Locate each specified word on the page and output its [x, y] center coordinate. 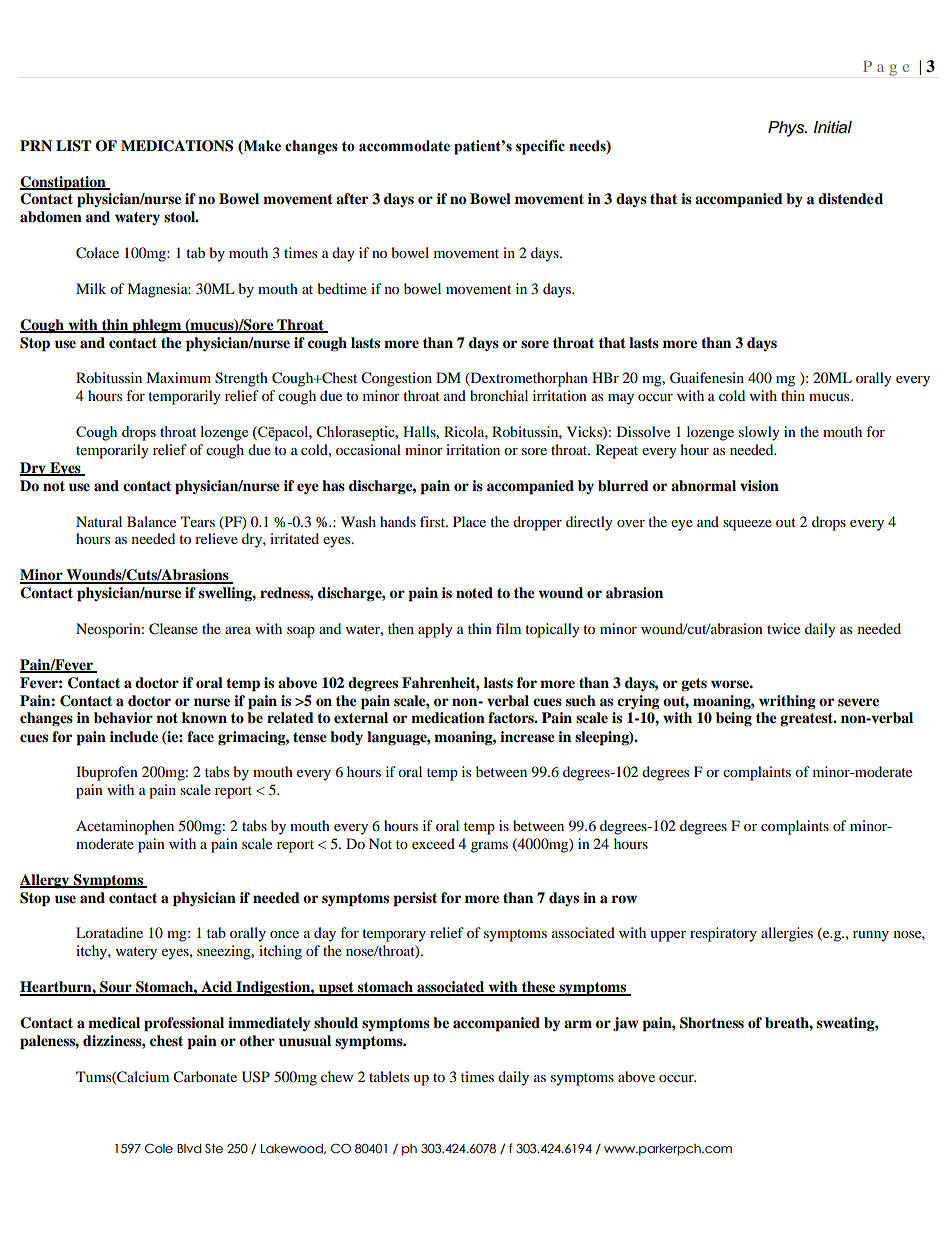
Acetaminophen [125, 827]
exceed [433, 843]
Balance [151, 521]
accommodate [404, 146]
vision [759, 485]
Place [469, 521]
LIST [73, 146]
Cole [159, 1148]
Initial [833, 127]
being [734, 719]
